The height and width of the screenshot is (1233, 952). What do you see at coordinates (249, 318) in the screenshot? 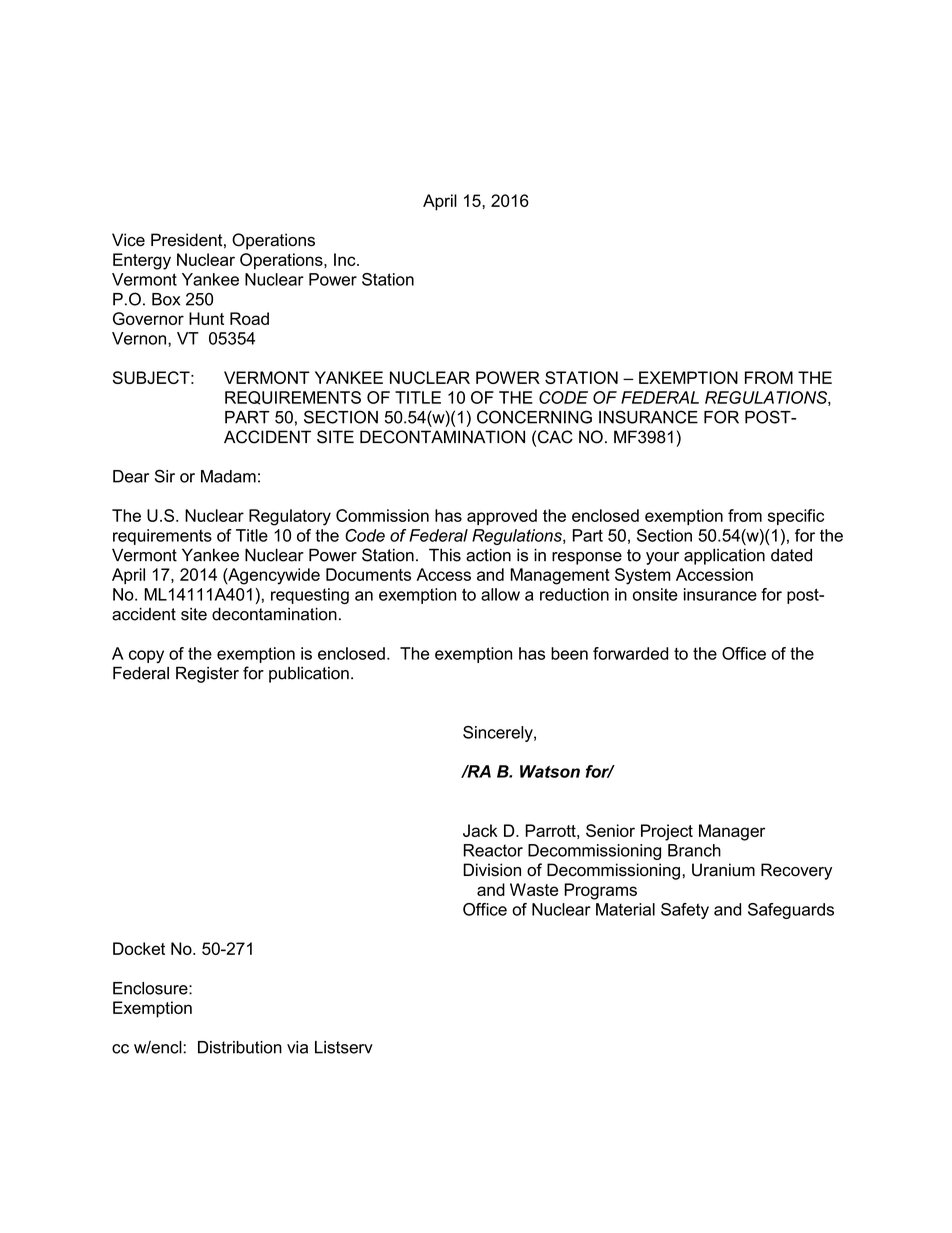
I see `Road` at bounding box center [249, 318].
